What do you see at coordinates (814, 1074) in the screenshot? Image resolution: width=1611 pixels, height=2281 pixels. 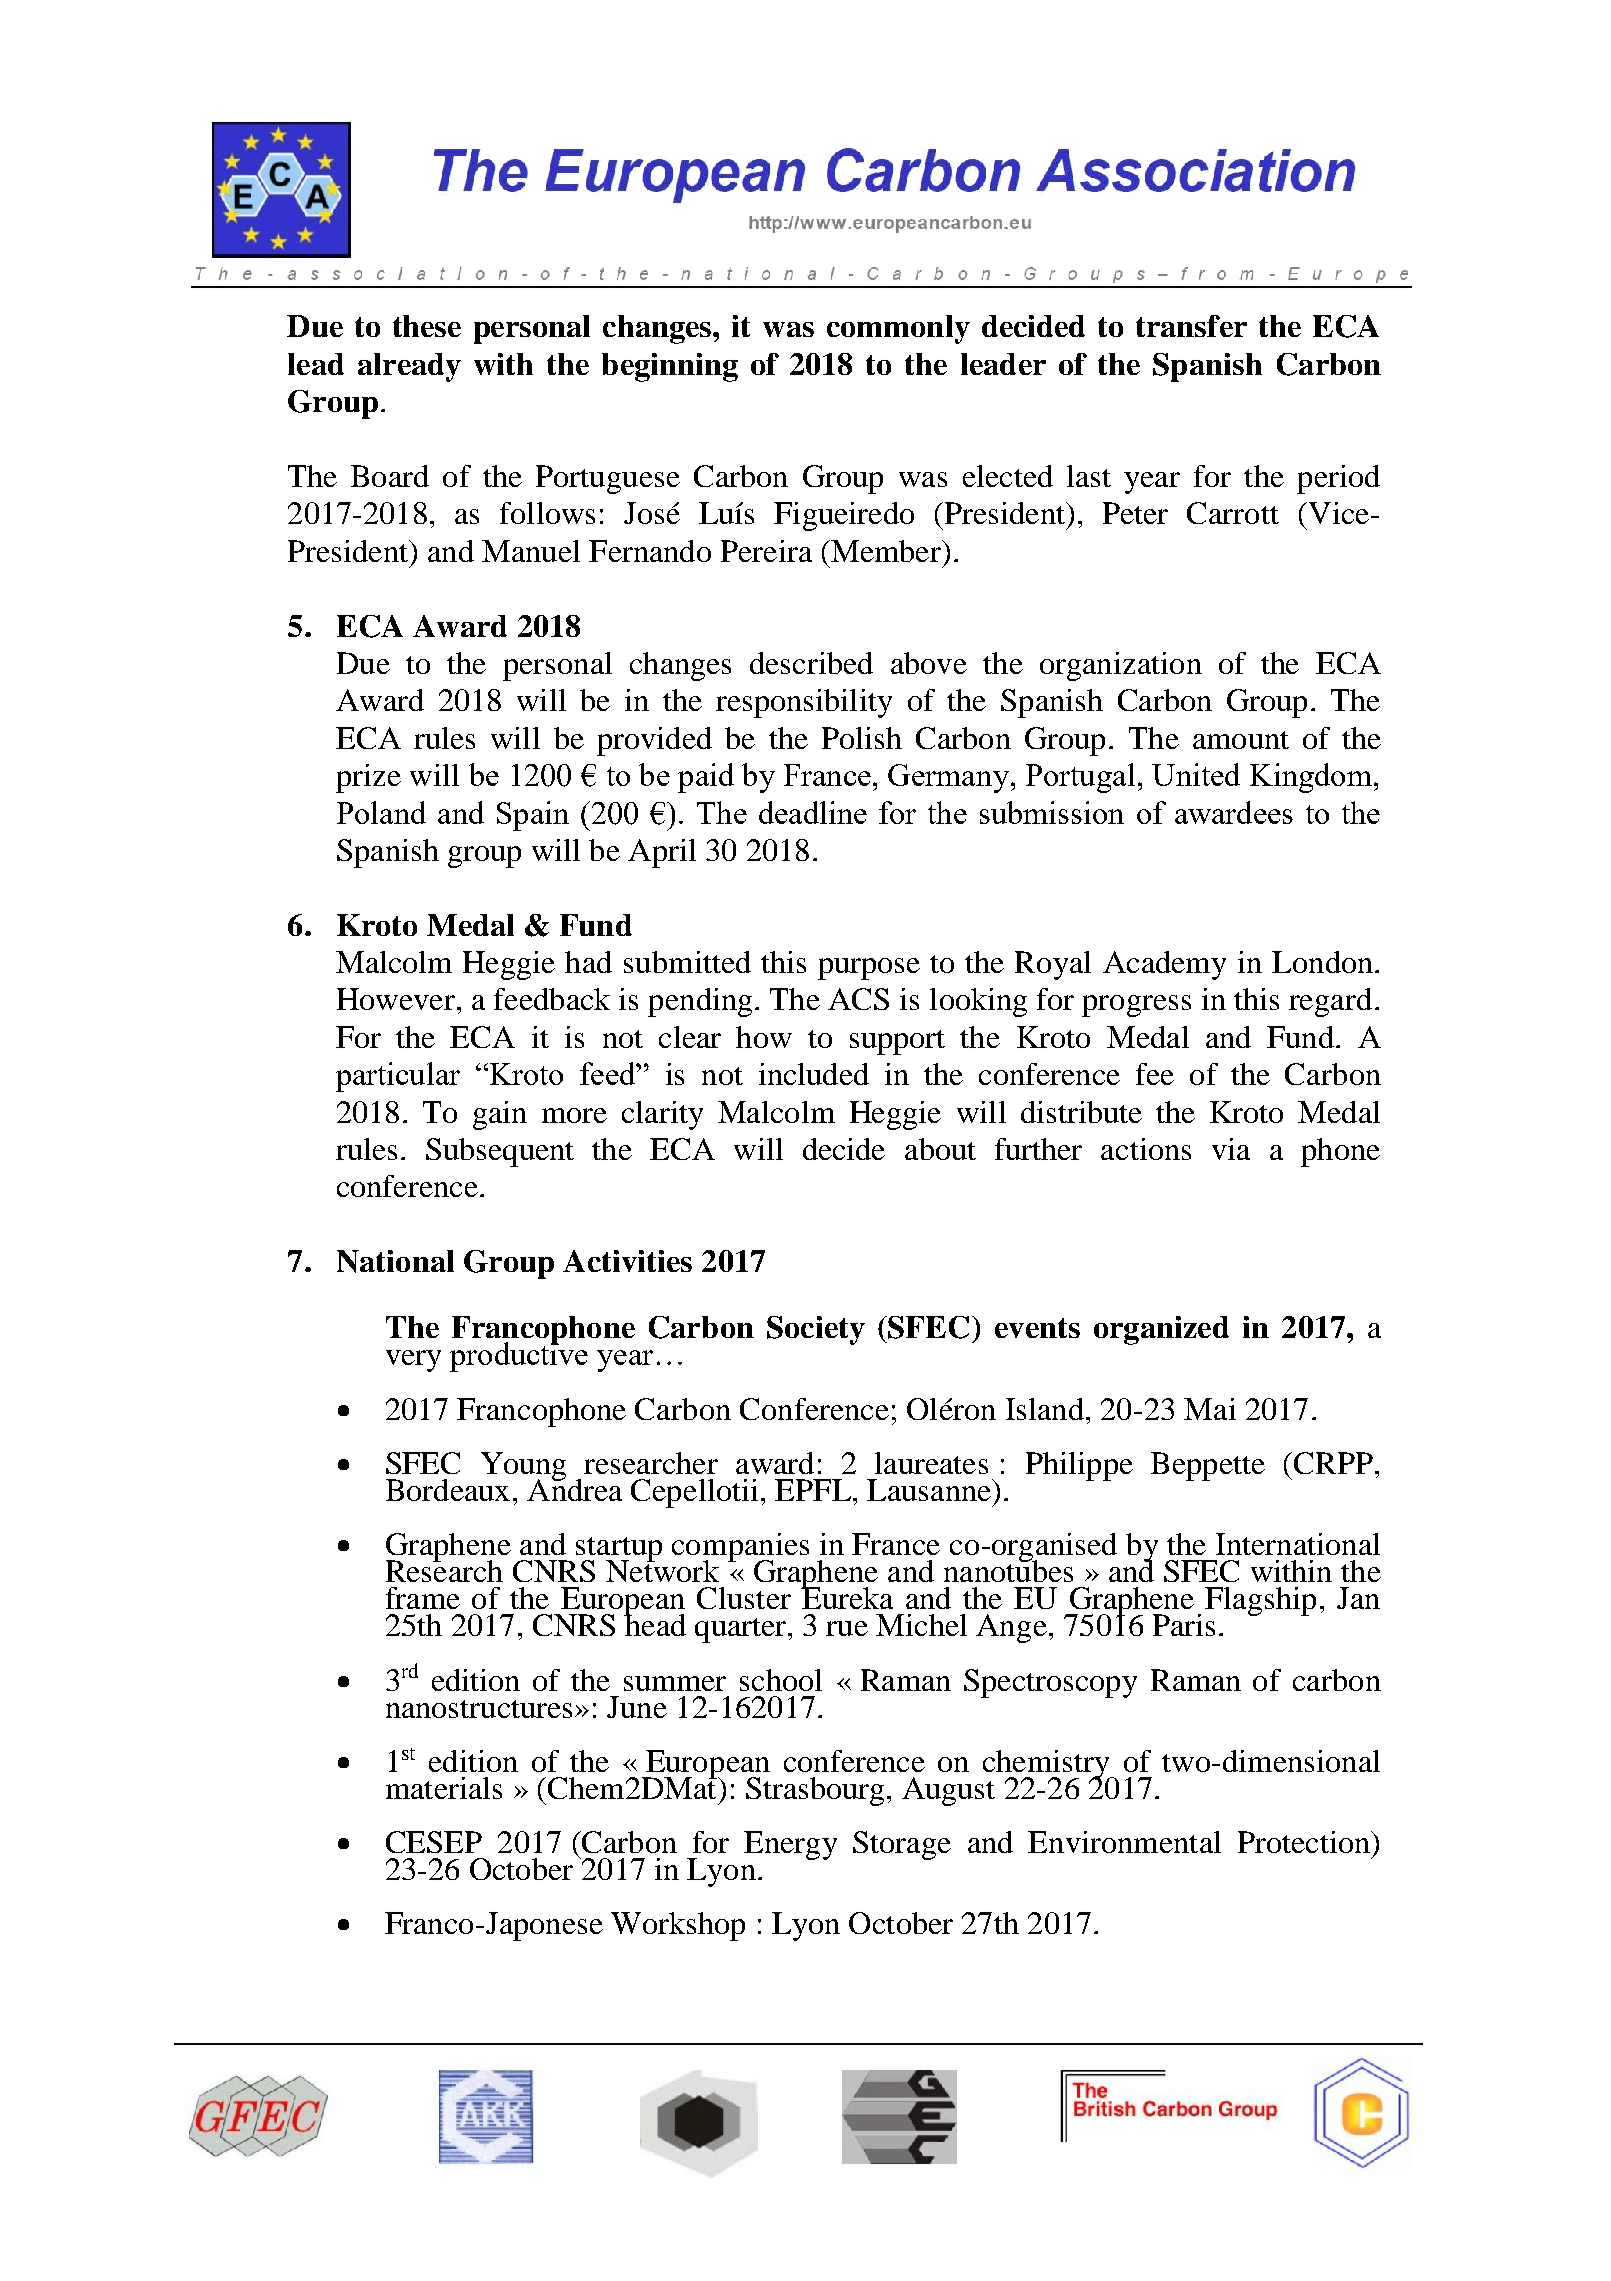 I see `included` at bounding box center [814, 1074].
